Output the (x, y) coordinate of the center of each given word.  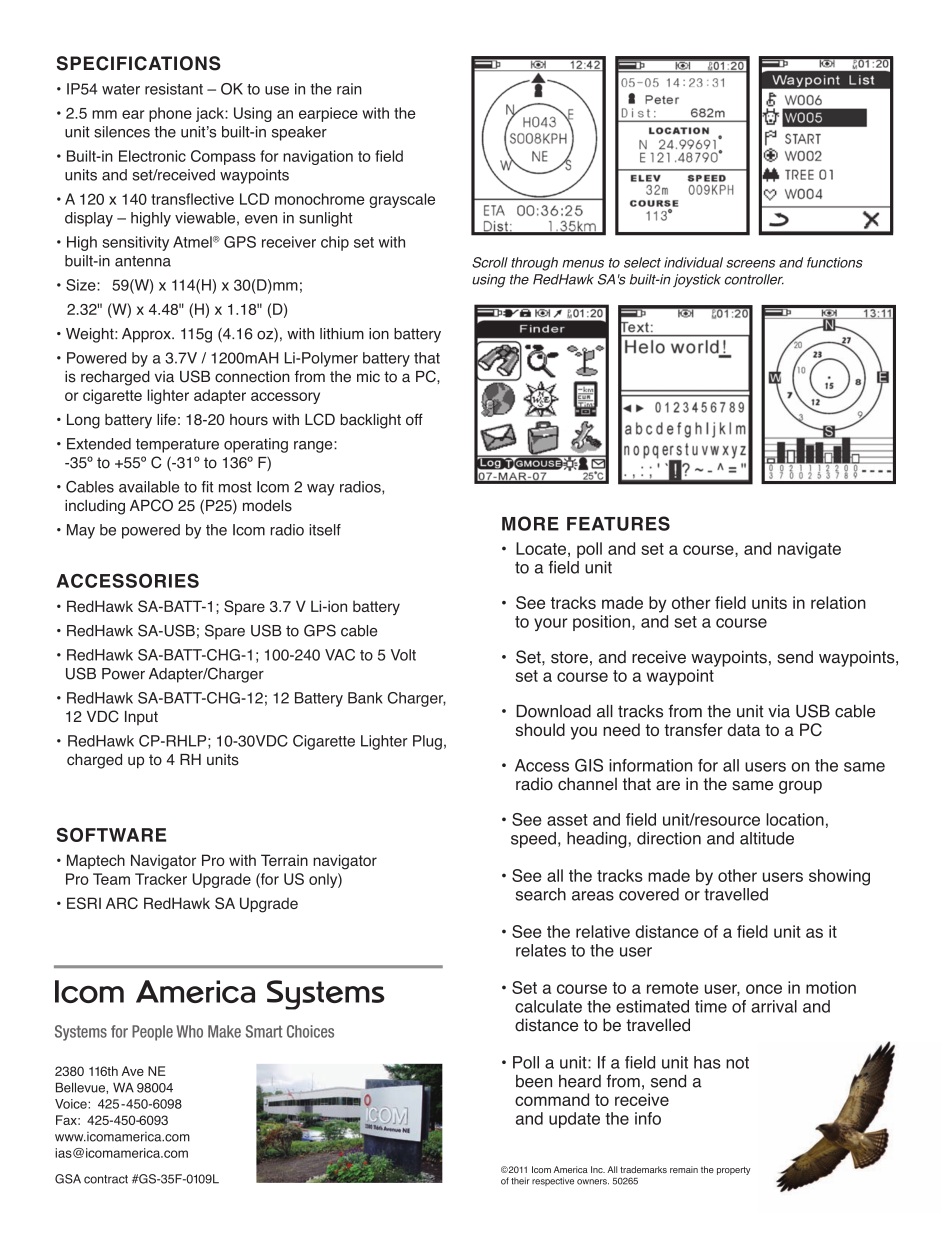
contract (106, 1179)
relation (838, 602)
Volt (403, 655)
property (734, 1171)
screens (750, 264)
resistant (174, 89)
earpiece (328, 114)
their (520, 1181)
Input (141, 718)
